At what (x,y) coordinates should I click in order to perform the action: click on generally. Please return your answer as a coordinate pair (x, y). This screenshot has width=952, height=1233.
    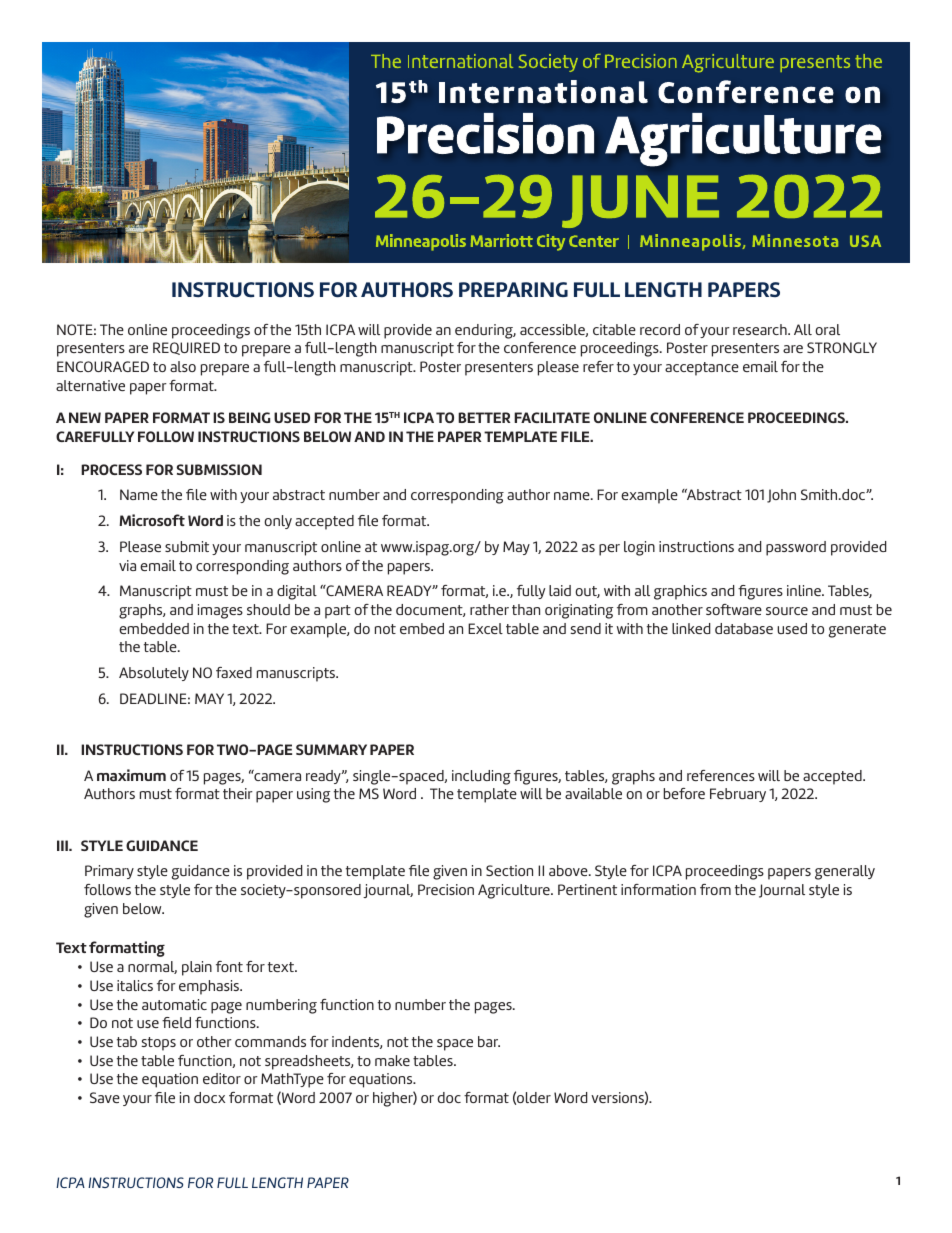
    Looking at the image, I should click on (845, 872).
